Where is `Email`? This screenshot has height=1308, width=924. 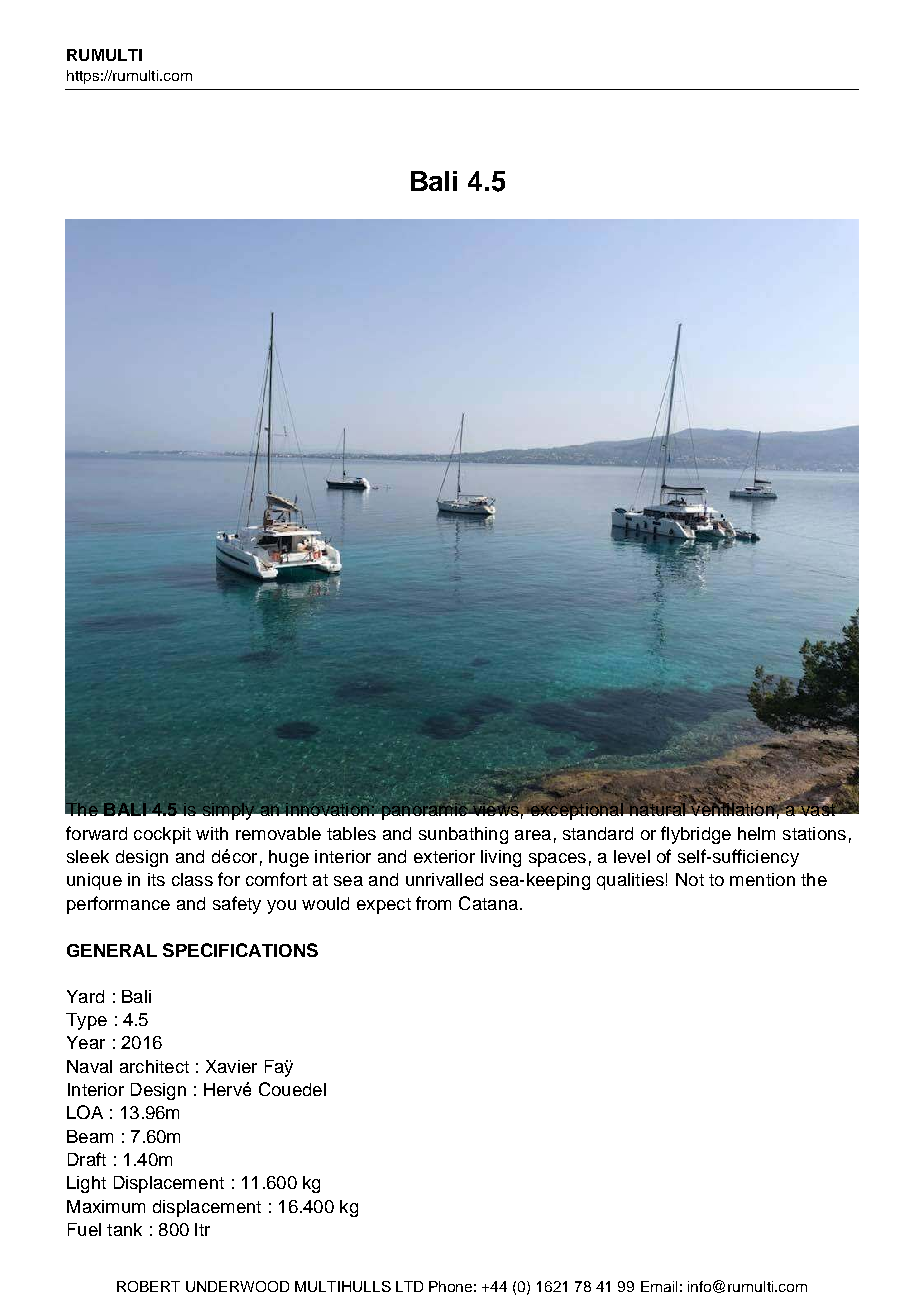 Email is located at coordinates (659, 1286).
